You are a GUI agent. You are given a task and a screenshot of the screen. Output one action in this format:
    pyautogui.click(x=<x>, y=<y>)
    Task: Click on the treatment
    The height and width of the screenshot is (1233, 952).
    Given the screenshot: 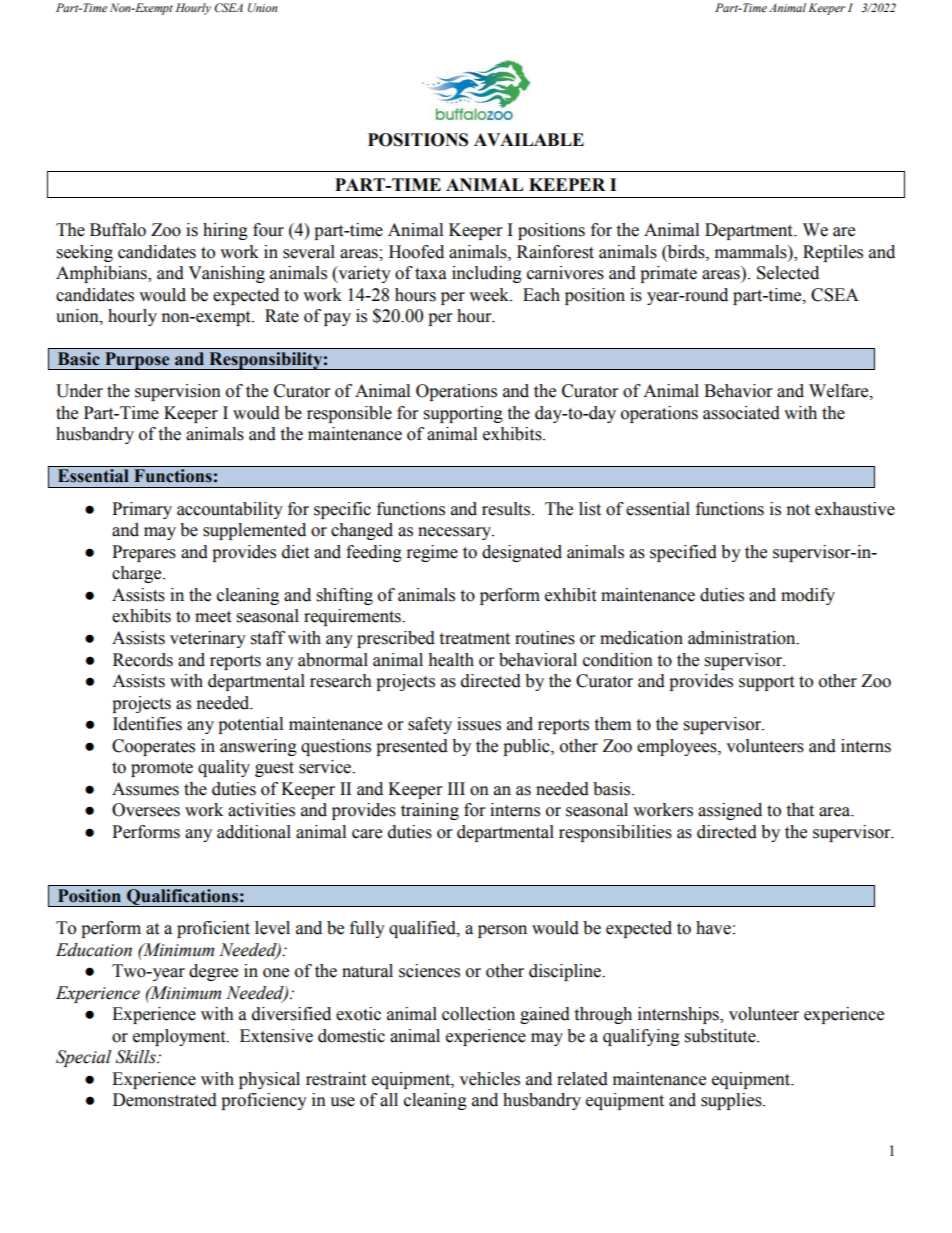 What is the action you would take?
    pyautogui.click(x=474, y=639)
